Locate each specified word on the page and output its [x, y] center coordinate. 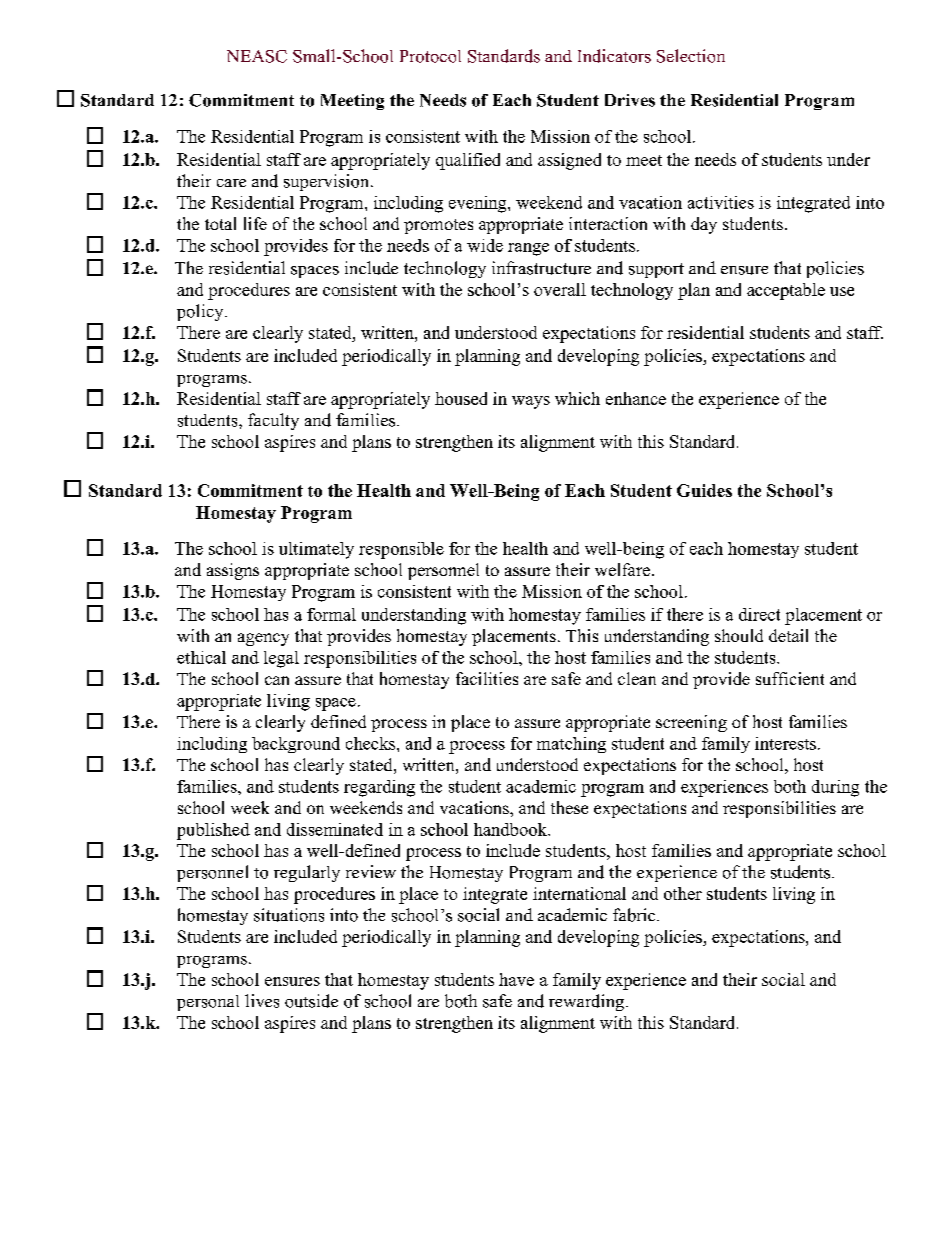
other [683, 893]
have [516, 979]
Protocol [430, 56]
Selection [691, 56]
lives [262, 1001]
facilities [487, 678]
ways [531, 402]
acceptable [786, 291]
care [231, 183]
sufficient [790, 678]
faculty [273, 421]
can [277, 680]
